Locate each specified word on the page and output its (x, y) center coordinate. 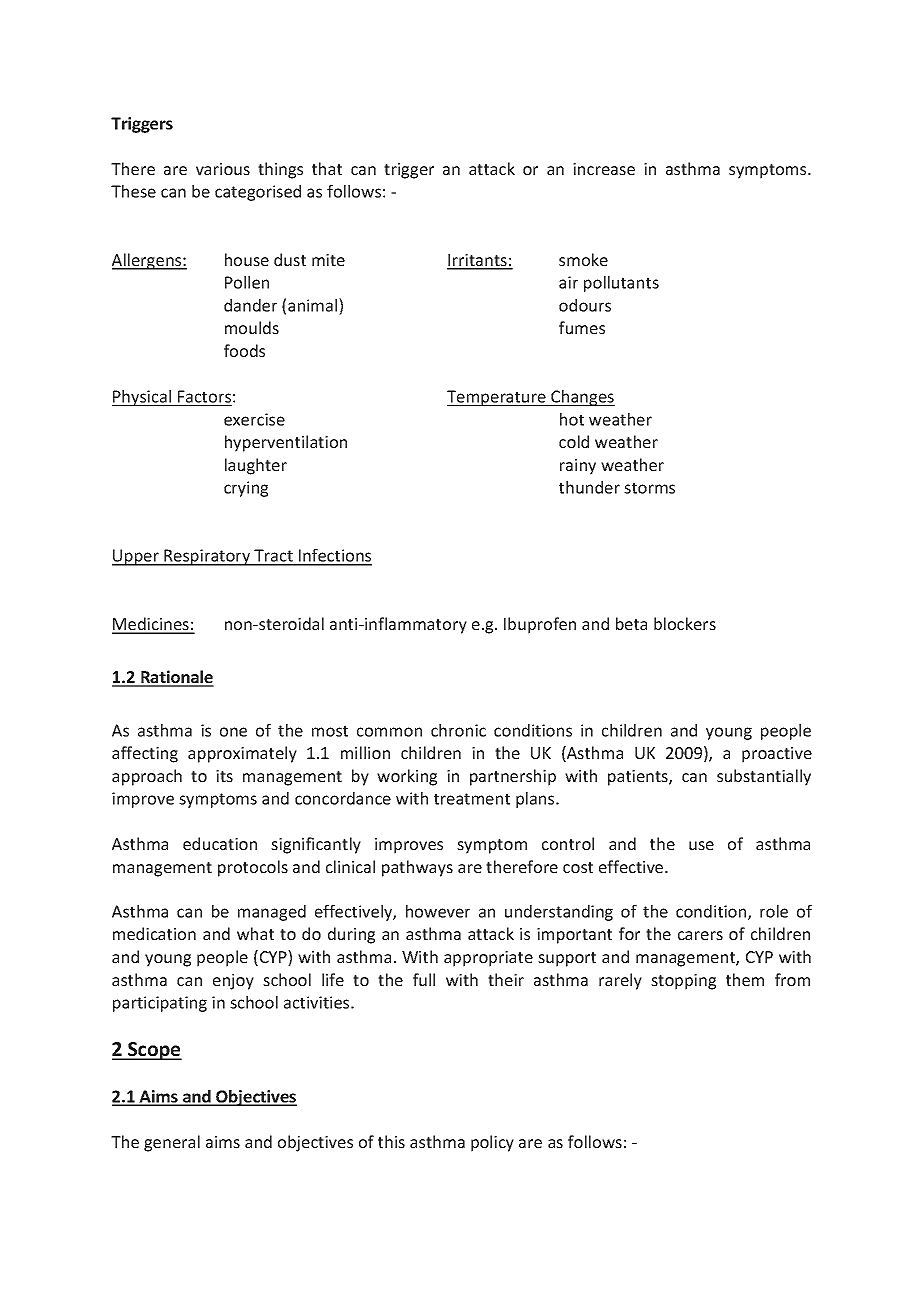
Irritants (478, 261)
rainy (578, 467)
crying (246, 489)
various (223, 169)
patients (639, 778)
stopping (683, 982)
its (224, 776)
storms (649, 488)
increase (604, 169)
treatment (472, 799)
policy (492, 1143)
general (172, 1143)
